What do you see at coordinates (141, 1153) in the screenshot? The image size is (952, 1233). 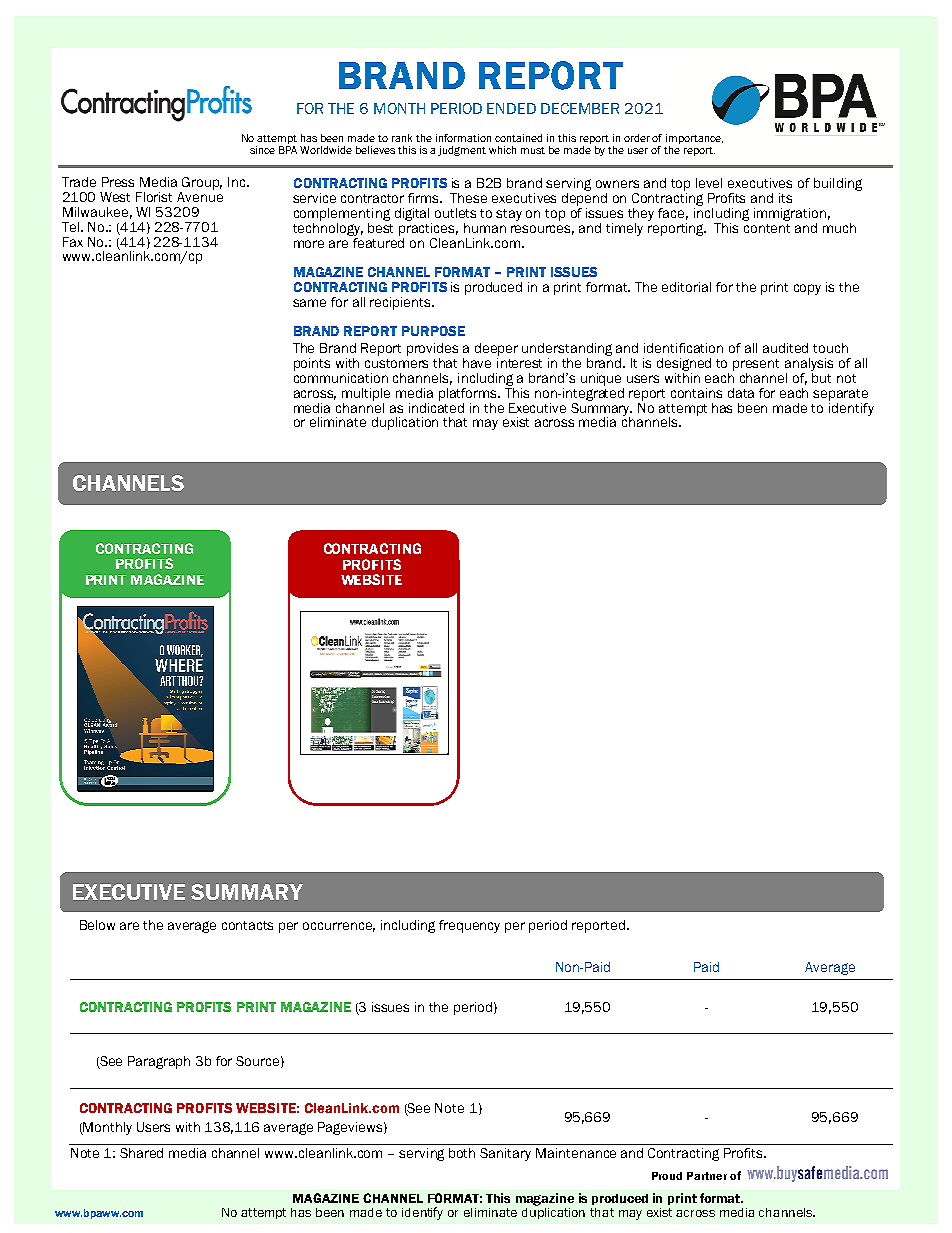 I see `Shared` at bounding box center [141, 1153].
